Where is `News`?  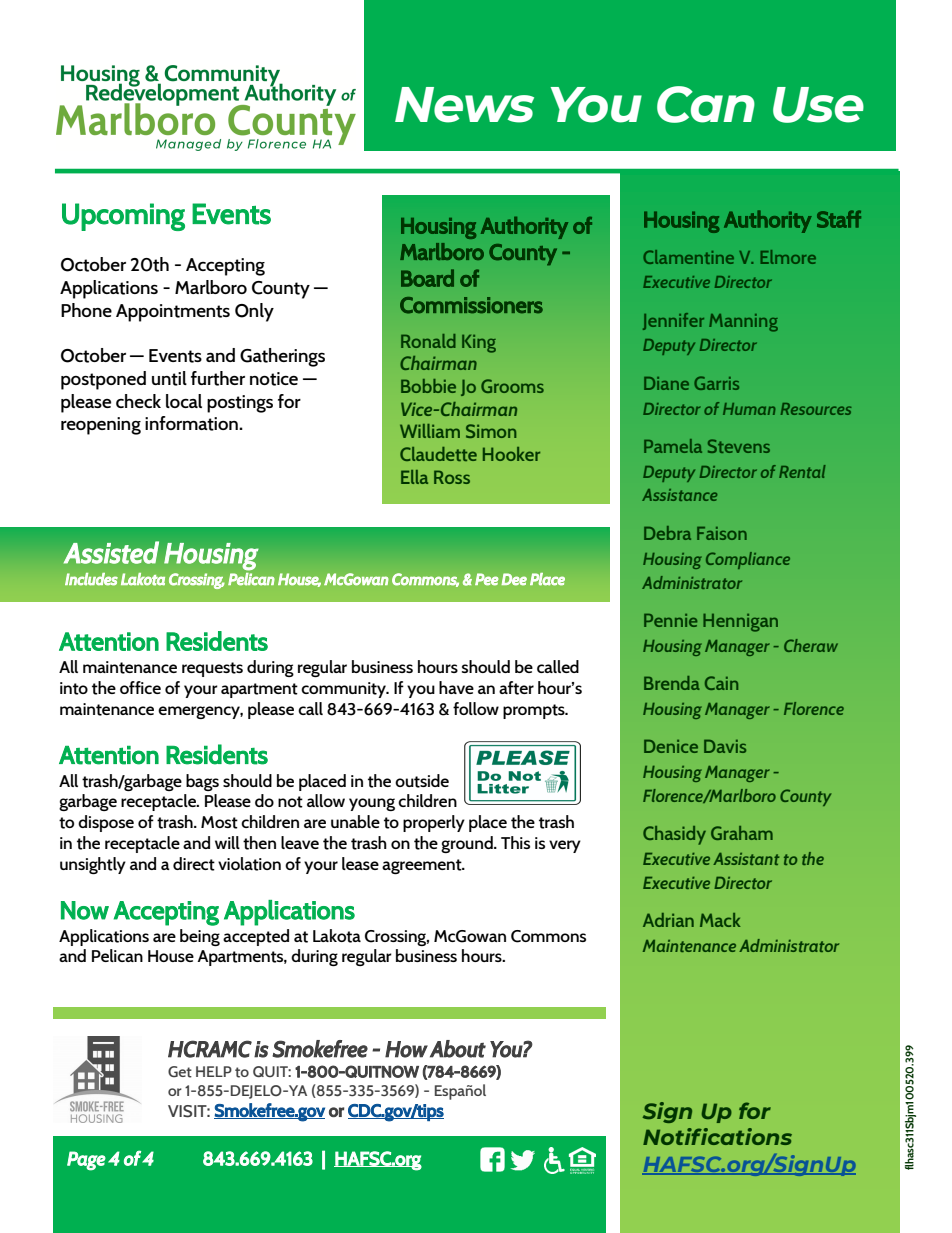
News is located at coordinates (464, 105).
